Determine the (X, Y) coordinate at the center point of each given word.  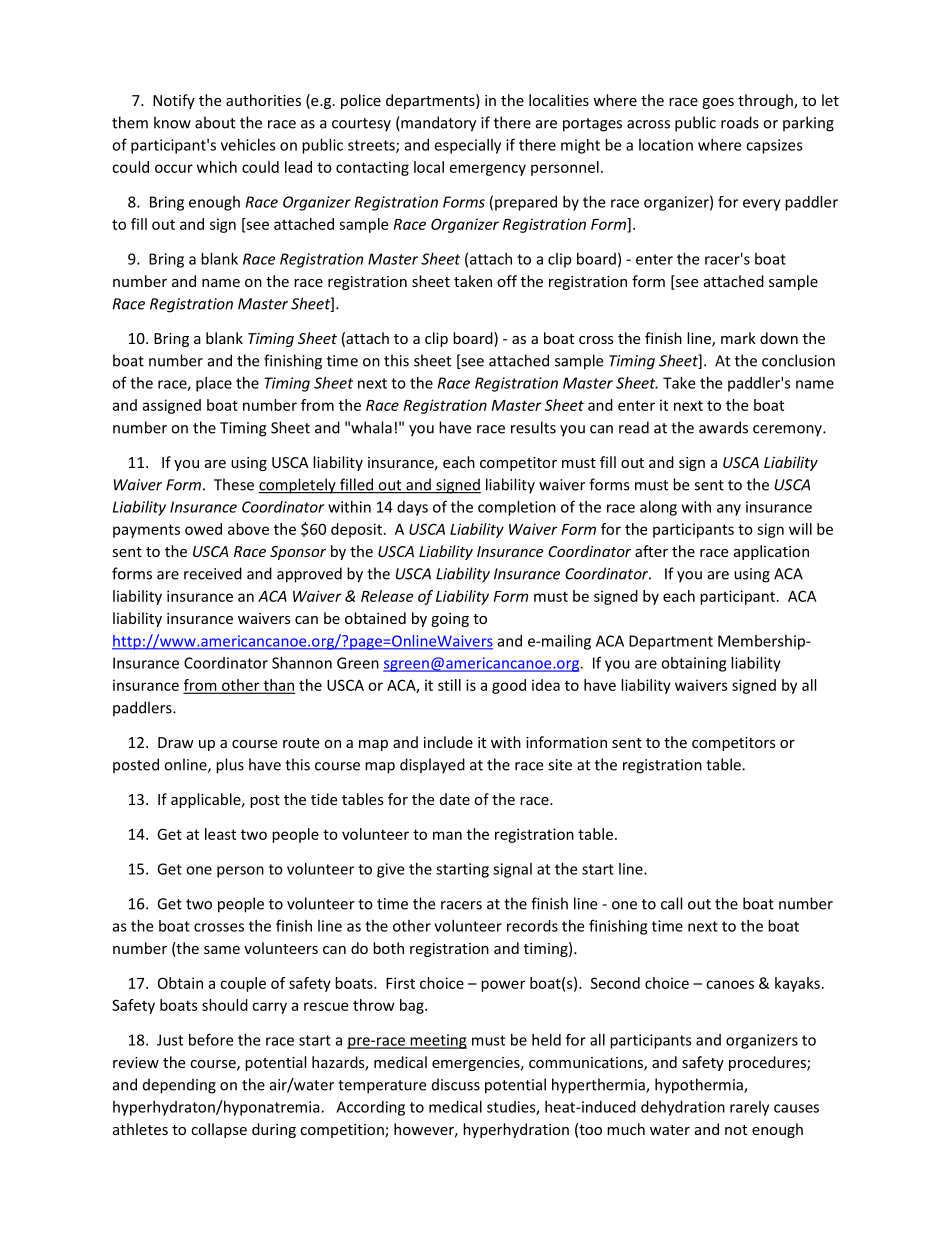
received (213, 573)
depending (179, 1086)
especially (467, 146)
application (771, 552)
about (215, 122)
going (450, 620)
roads (740, 122)
